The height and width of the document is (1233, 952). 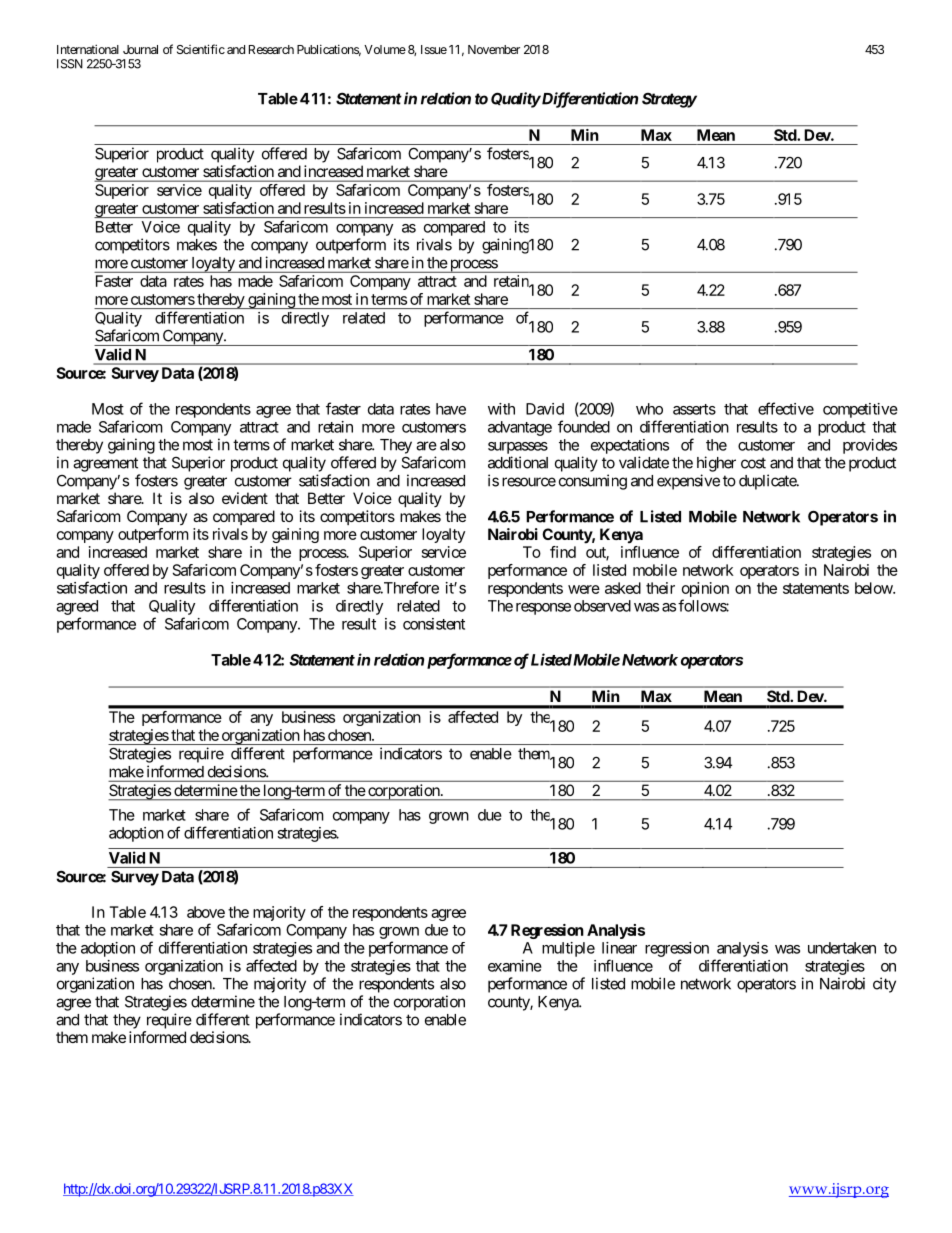 I want to click on November, so click(x=494, y=49).
